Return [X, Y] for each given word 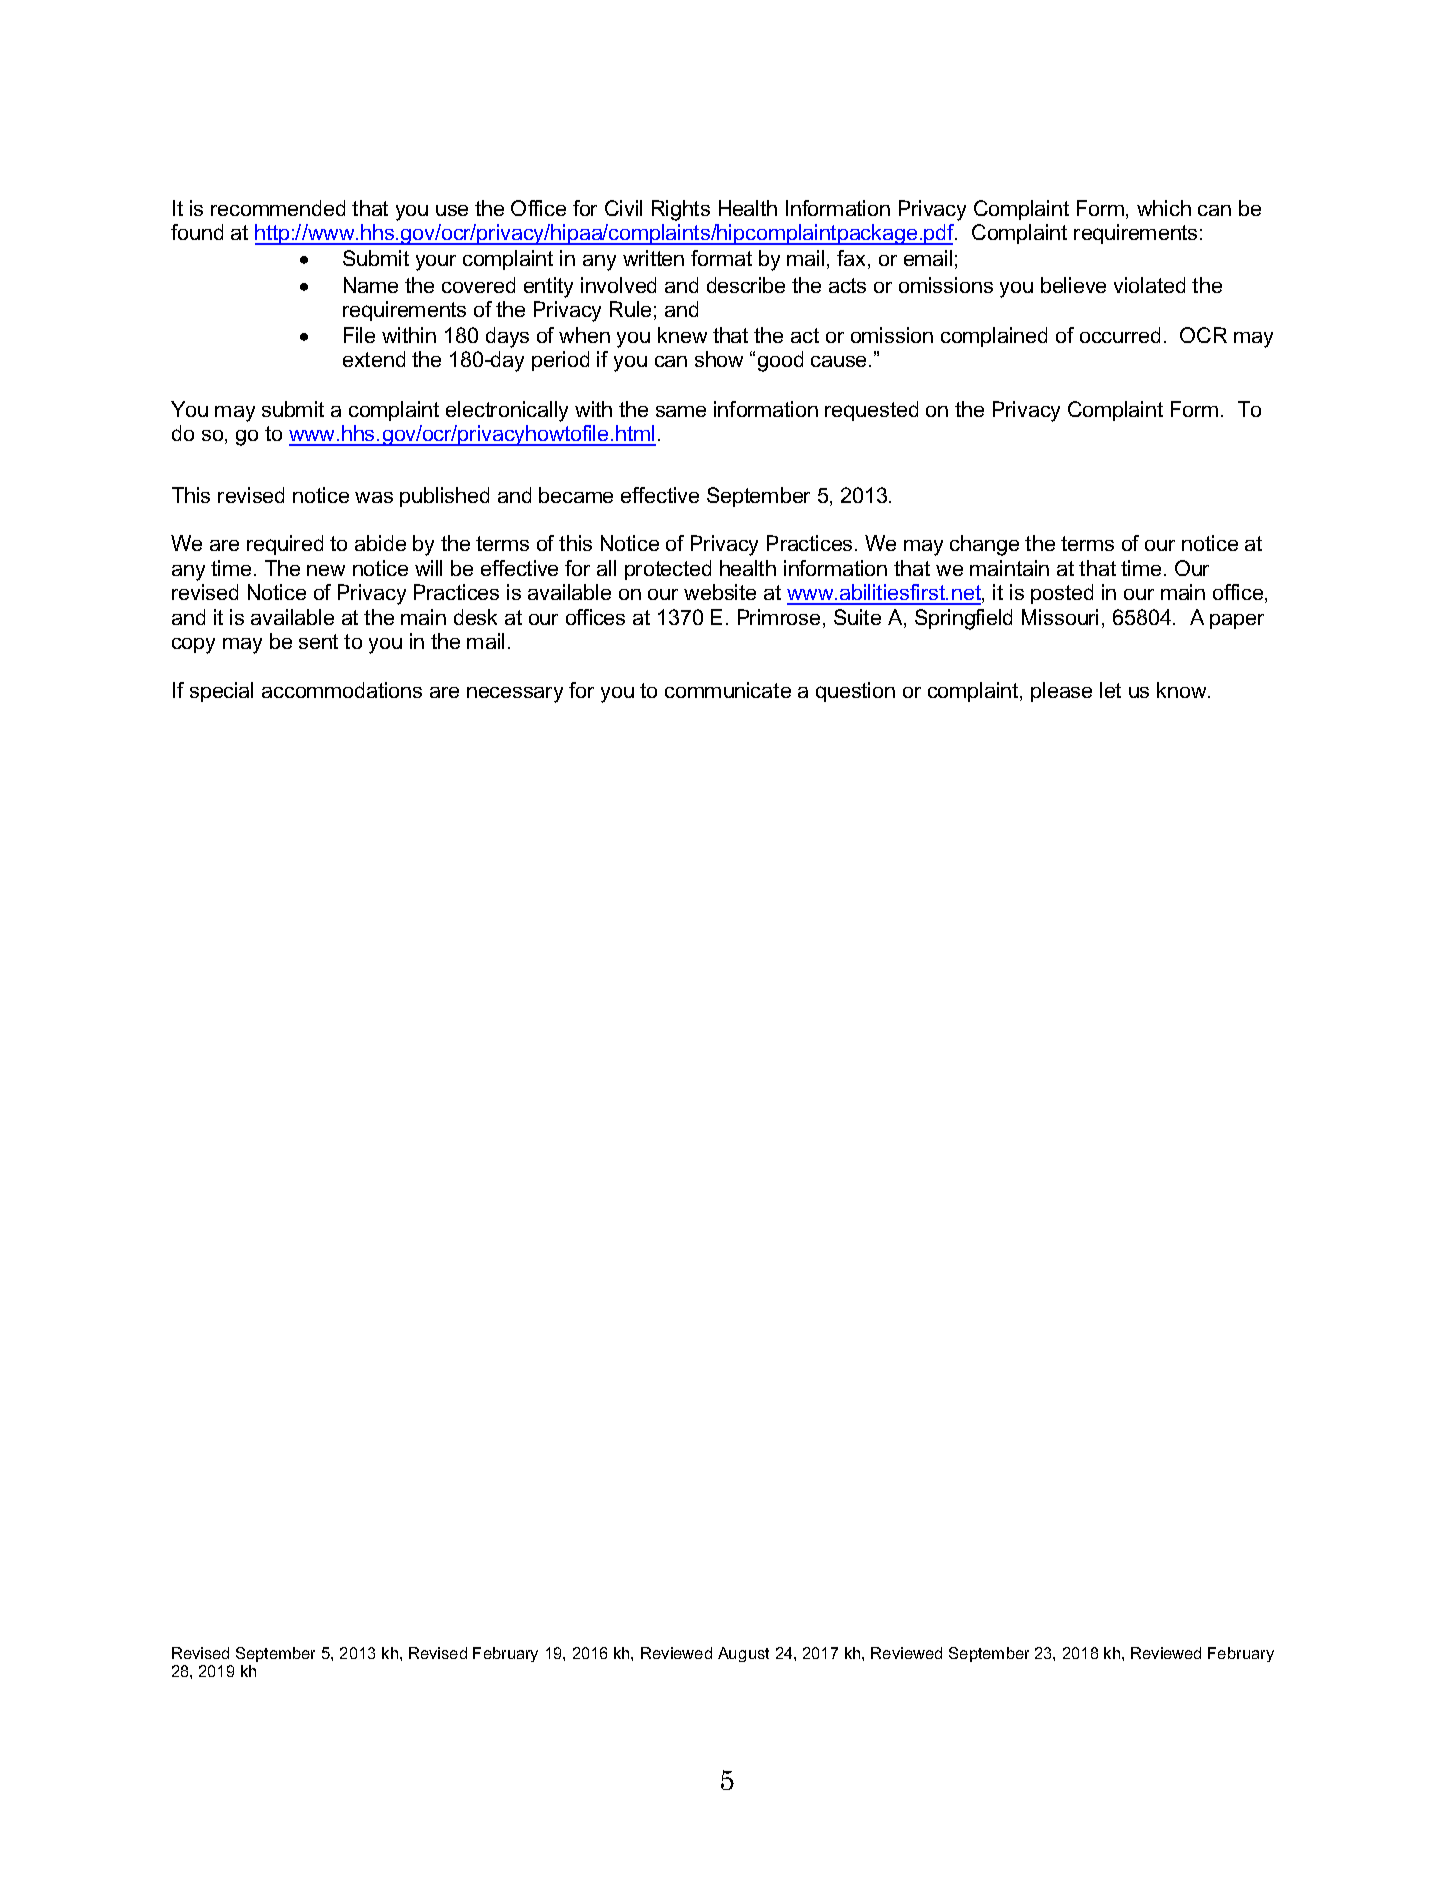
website [720, 592]
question [855, 692]
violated [1149, 285]
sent [318, 641]
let [1110, 690]
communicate [728, 690]
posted [1062, 594]
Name [371, 285]
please [1061, 692]
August [743, 1654]
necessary [515, 695]
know [1183, 690]
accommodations [342, 690]
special [221, 692]
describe [746, 285]
